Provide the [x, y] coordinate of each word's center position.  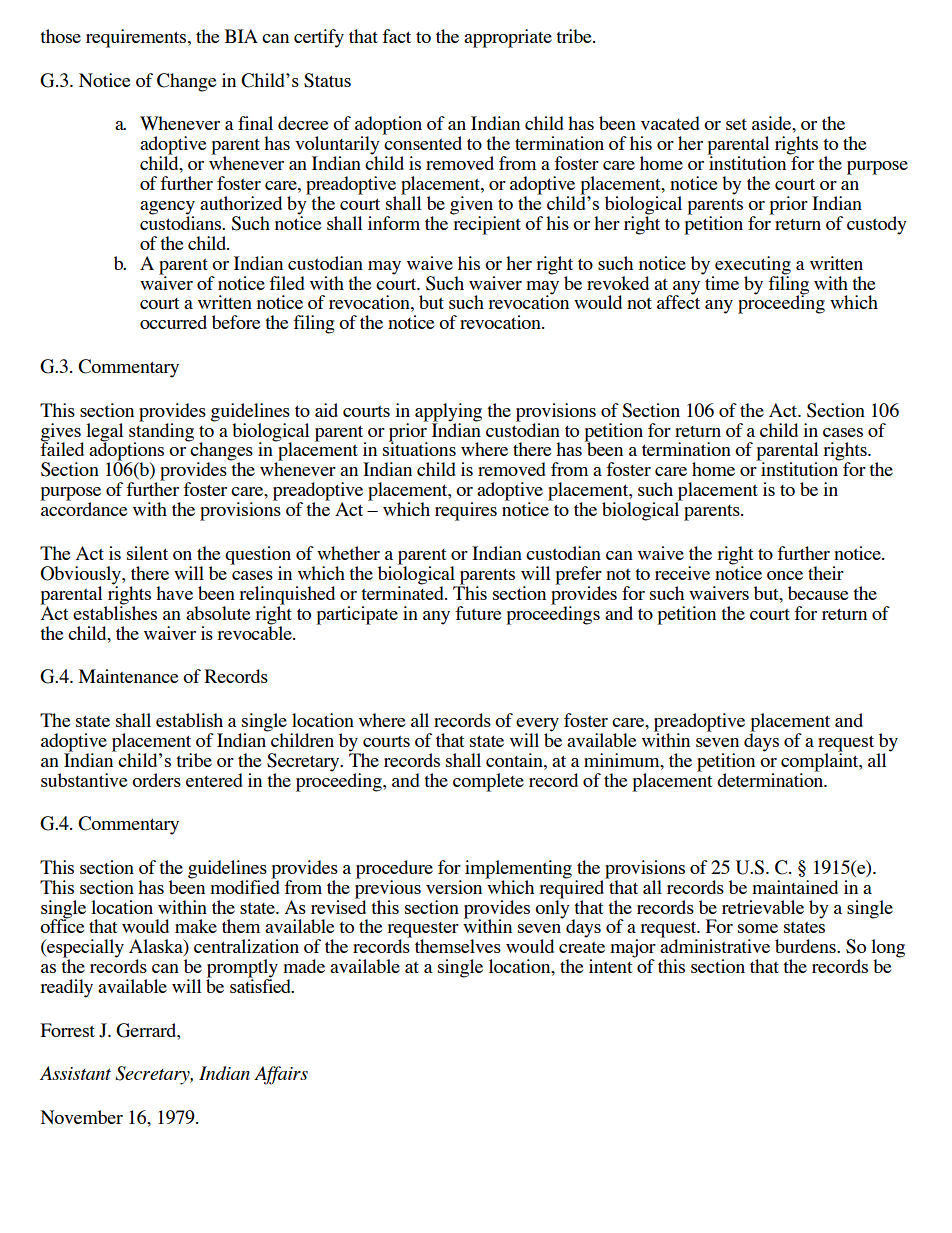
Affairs [281, 1075]
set [736, 124]
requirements [137, 38]
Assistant [75, 1073]
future [478, 613]
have [174, 593]
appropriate [508, 38]
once [785, 575]
